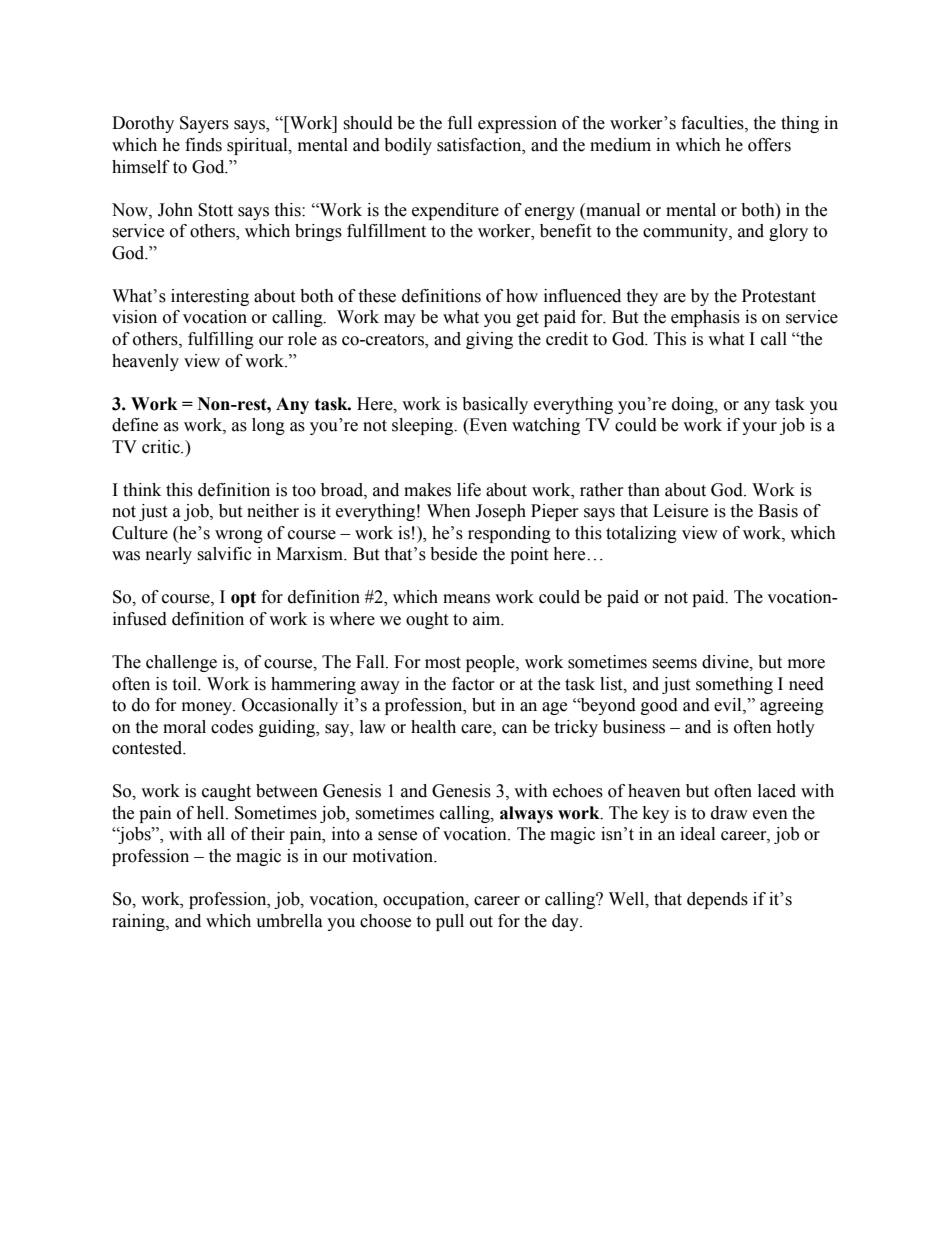 The width and height of the screenshot is (952, 1233). Describe the element at coordinates (694, 405) in the screenshot. I see `doing` at that location.
